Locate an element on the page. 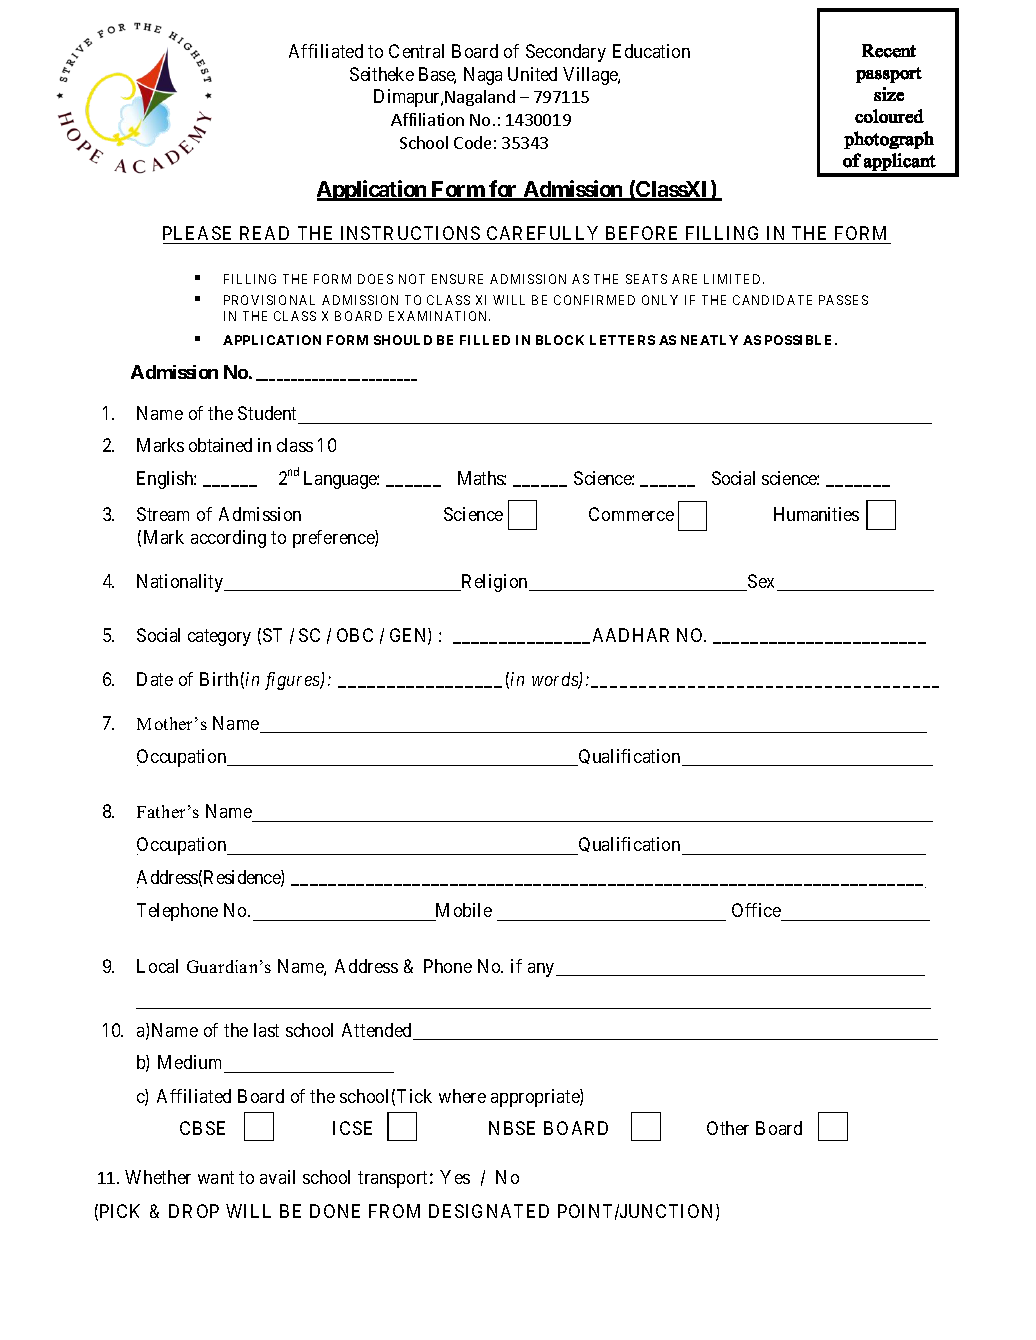 The height and width of the page is (1340, 1036). DESIGNATED is located at coordinates (489, 1211).
